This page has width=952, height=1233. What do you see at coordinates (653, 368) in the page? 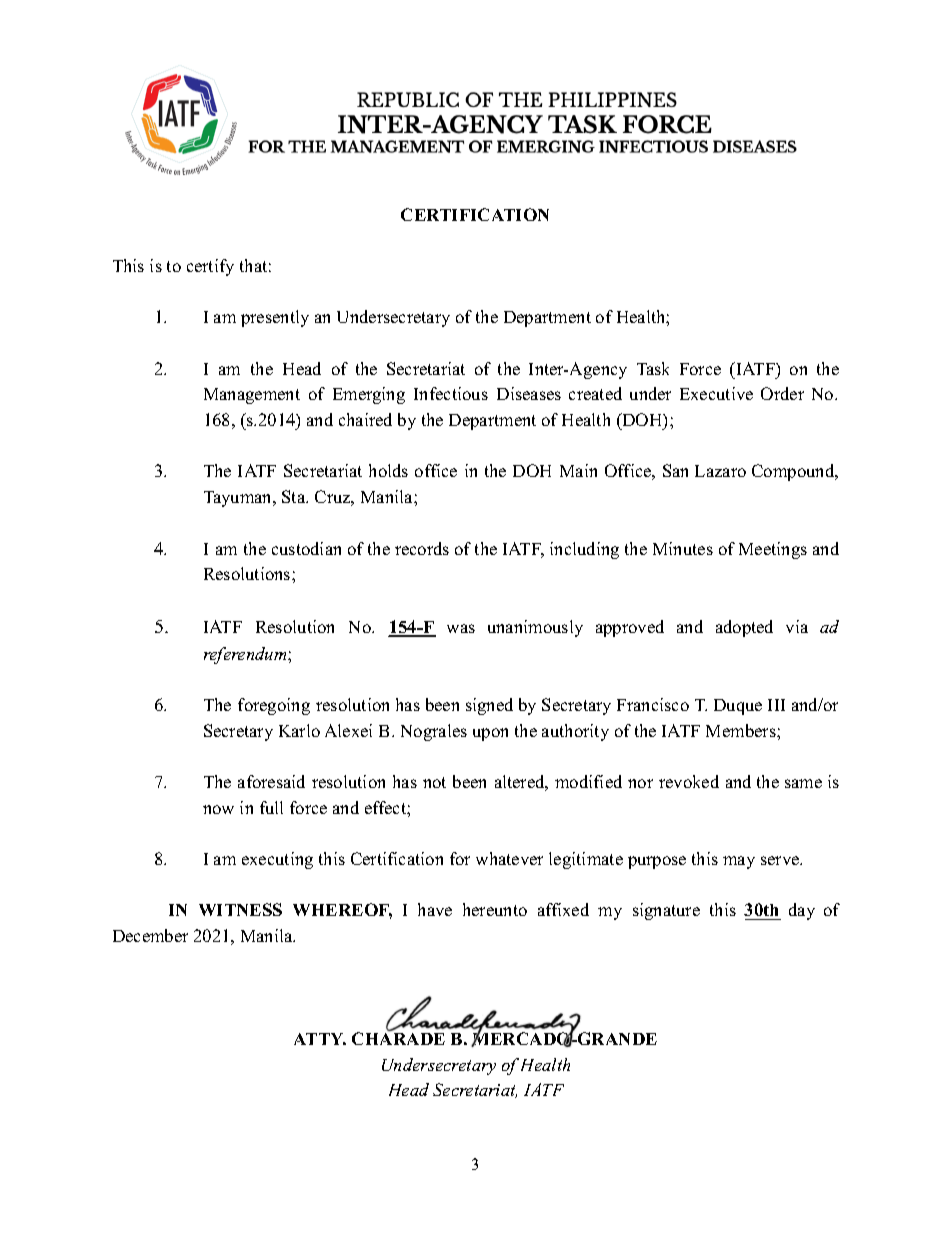
I see `Task` at bounding box center [653, 368].
